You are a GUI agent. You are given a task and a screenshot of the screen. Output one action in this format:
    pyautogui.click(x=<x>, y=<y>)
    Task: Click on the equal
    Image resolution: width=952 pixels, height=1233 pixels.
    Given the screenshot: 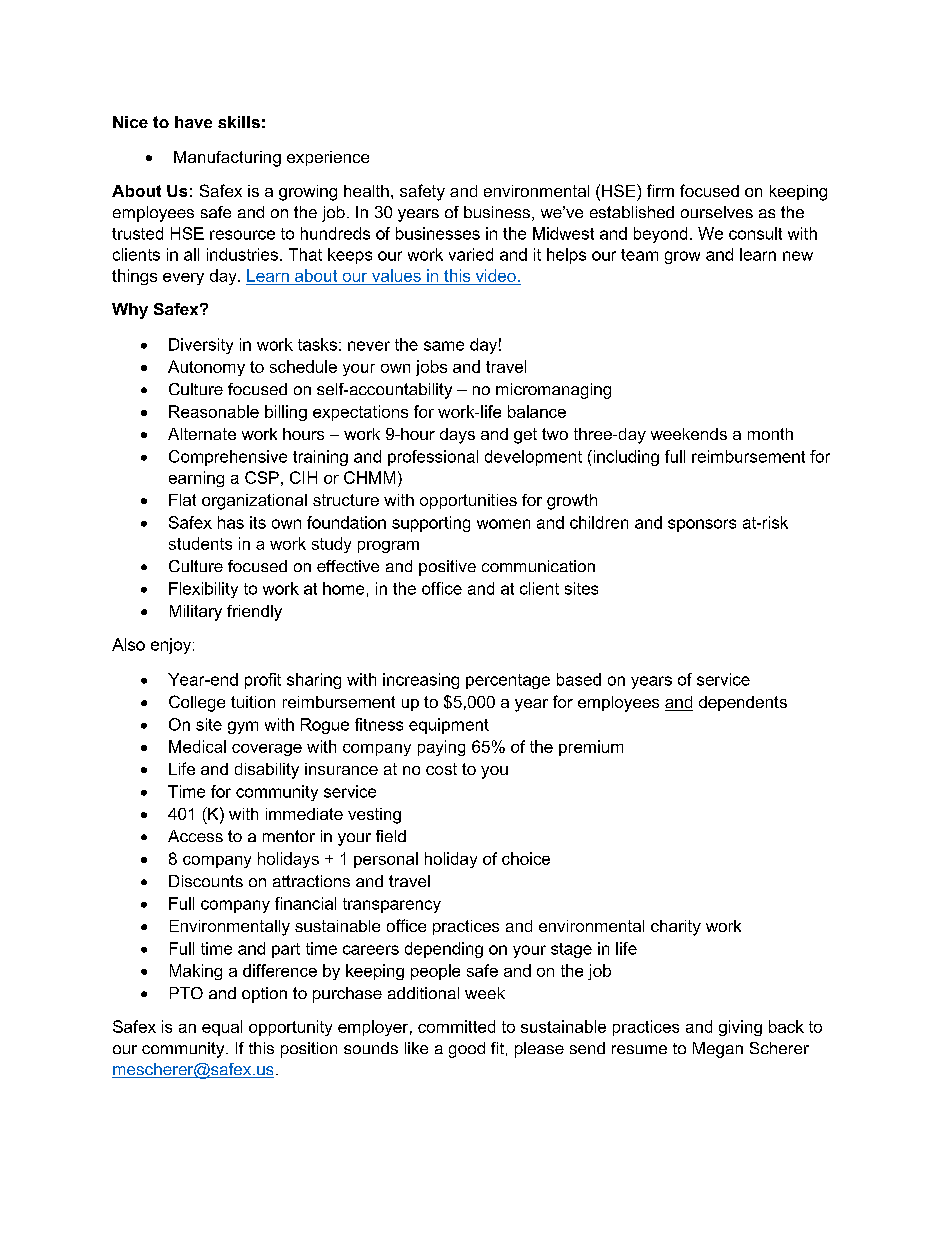 What is the action you would take?
    pyautogui.click(x=222, y=1028)
